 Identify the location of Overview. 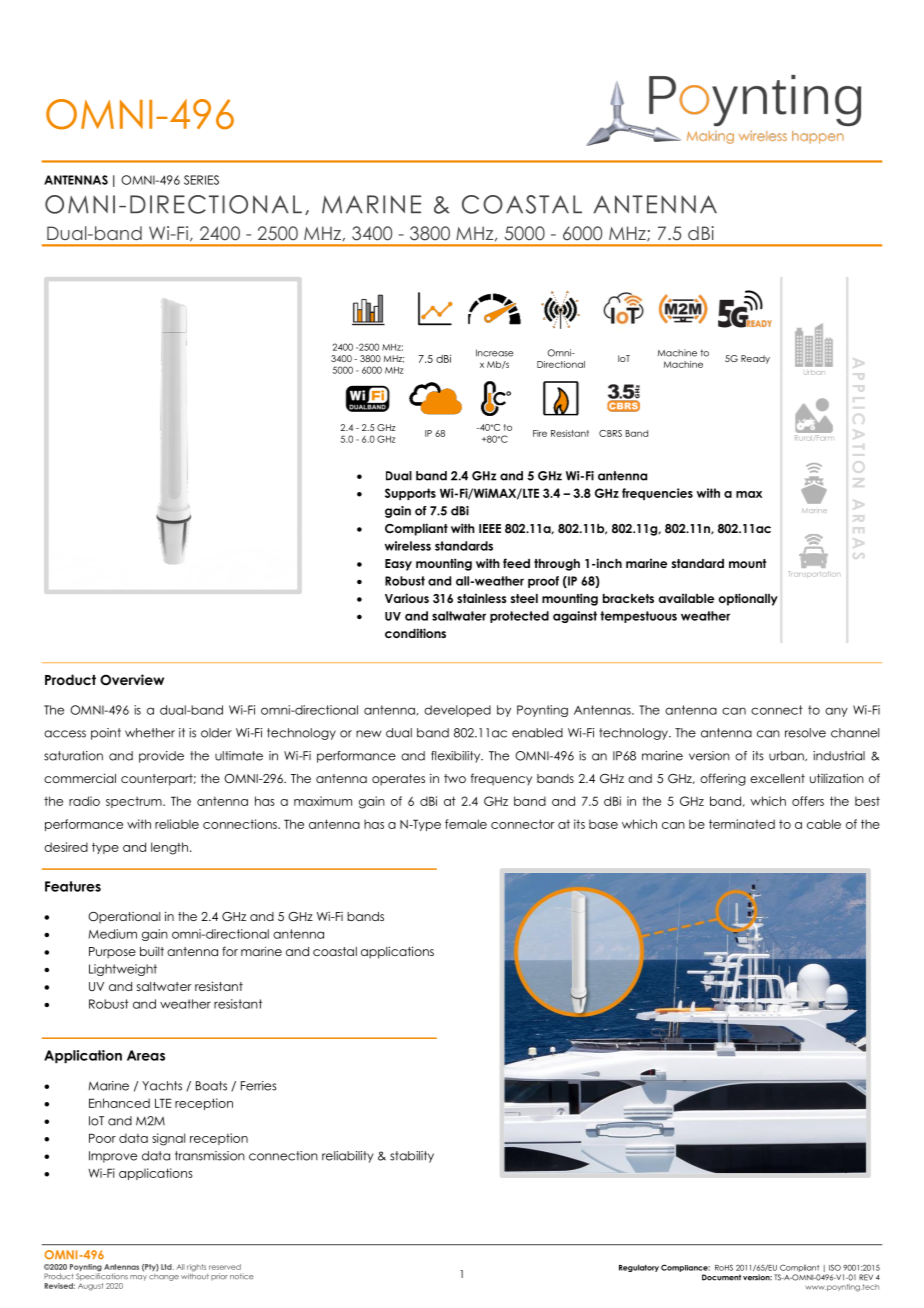
(132, 680).
